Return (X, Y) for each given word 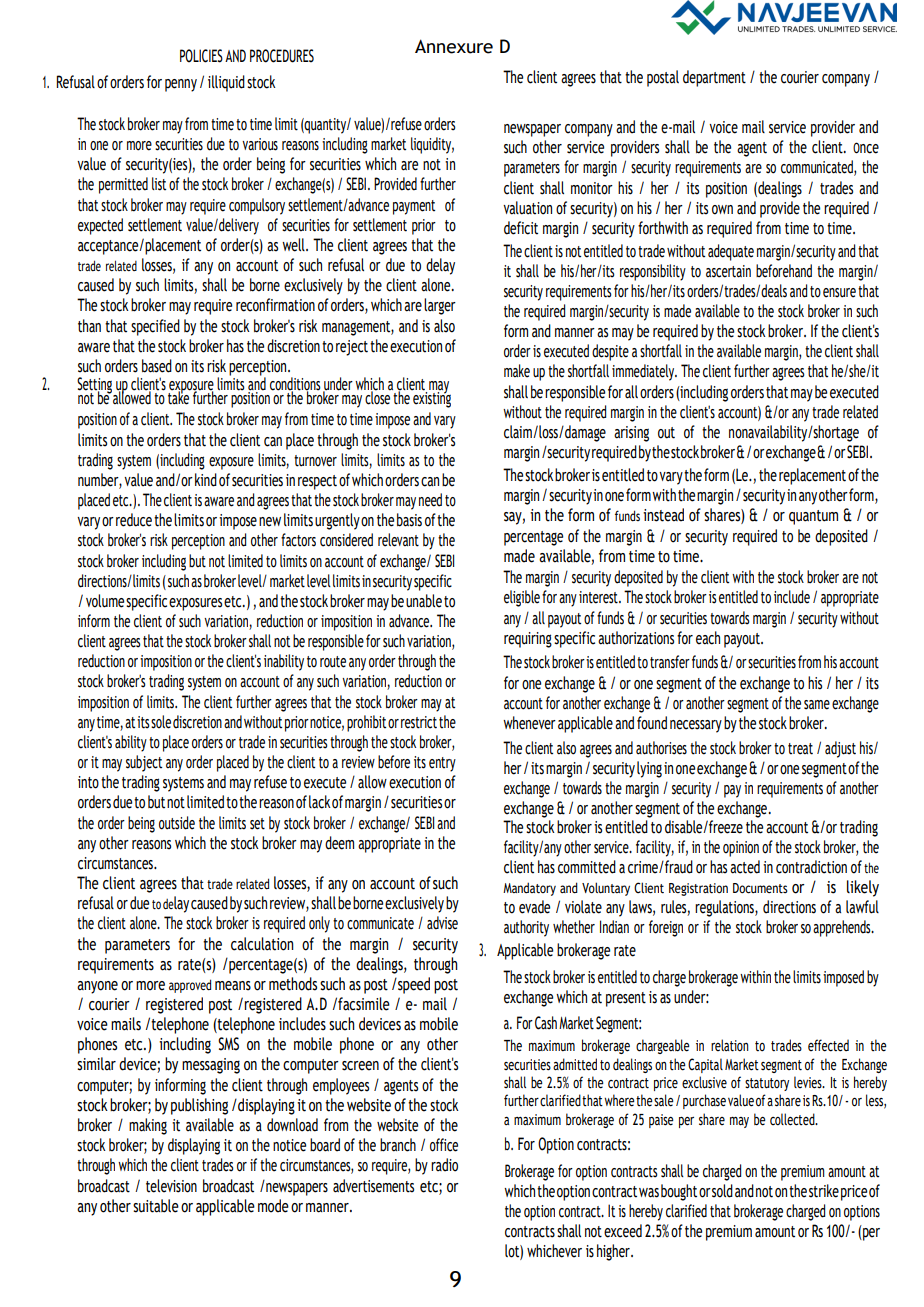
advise (442, 923)
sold (722, 1191)
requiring (528, 640)
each (708, 638)
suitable (156, 1206)
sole (160, 722)
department (714, 78)
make (517, 371)
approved (190, 986)
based (157, 366)
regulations (725, 908)
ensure (839, 293)
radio (444, 1165)
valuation (527, 208)
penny (181, 85)
